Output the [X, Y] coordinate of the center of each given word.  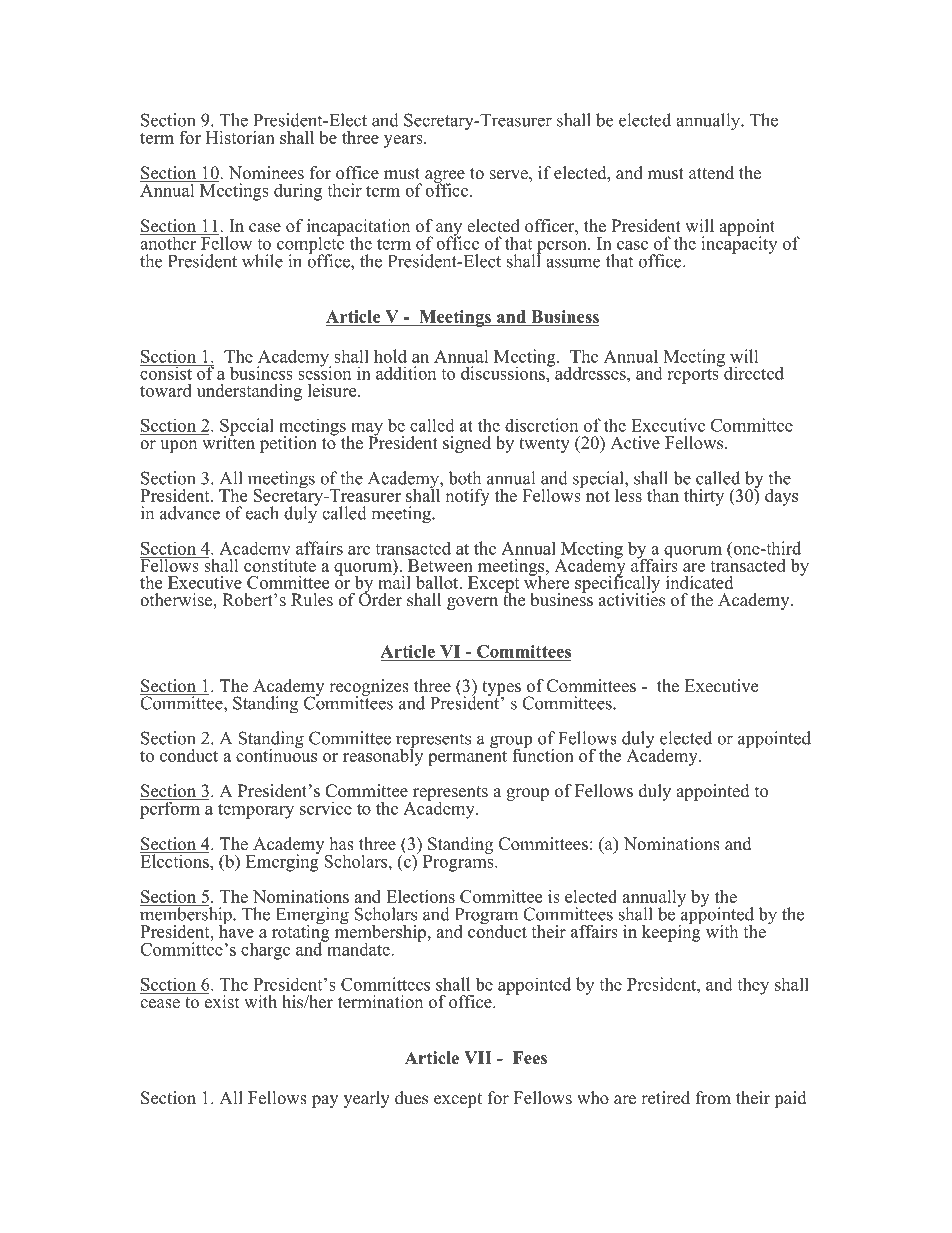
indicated [699, 582]
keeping [672, 932]
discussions [504, 373]
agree [445, 177]
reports [694, 375]
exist [220, 1001]
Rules [312, 600]
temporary [256, 811]
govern [472, 603]
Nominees [266, 173]
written [227, 442]
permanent [467, 757]
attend [711, 173]
